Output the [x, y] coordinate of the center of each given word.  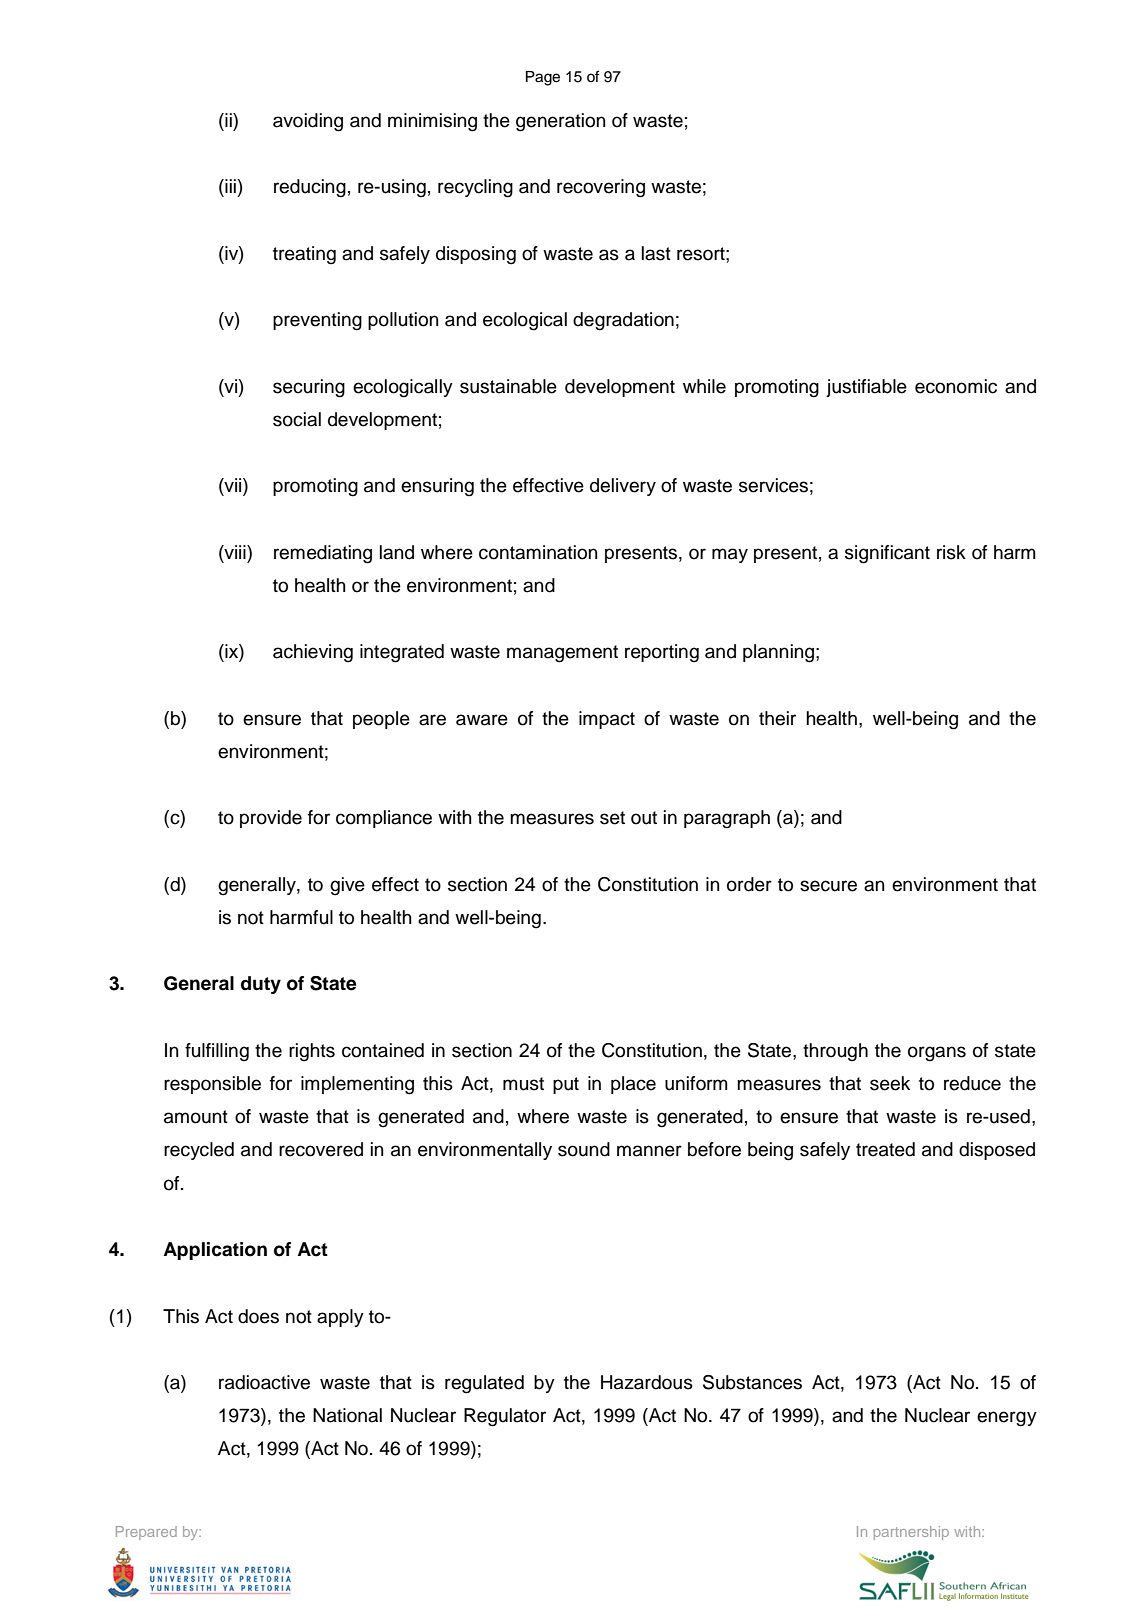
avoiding [308, 122]
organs [937, 1054]
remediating [323, 554]
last [656, 253]
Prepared [146, 1533]
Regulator [505, 1417]
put [566, 1085]
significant [887, 554]
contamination [538, 552]
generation [561, 122]
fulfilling [217, 1052]
